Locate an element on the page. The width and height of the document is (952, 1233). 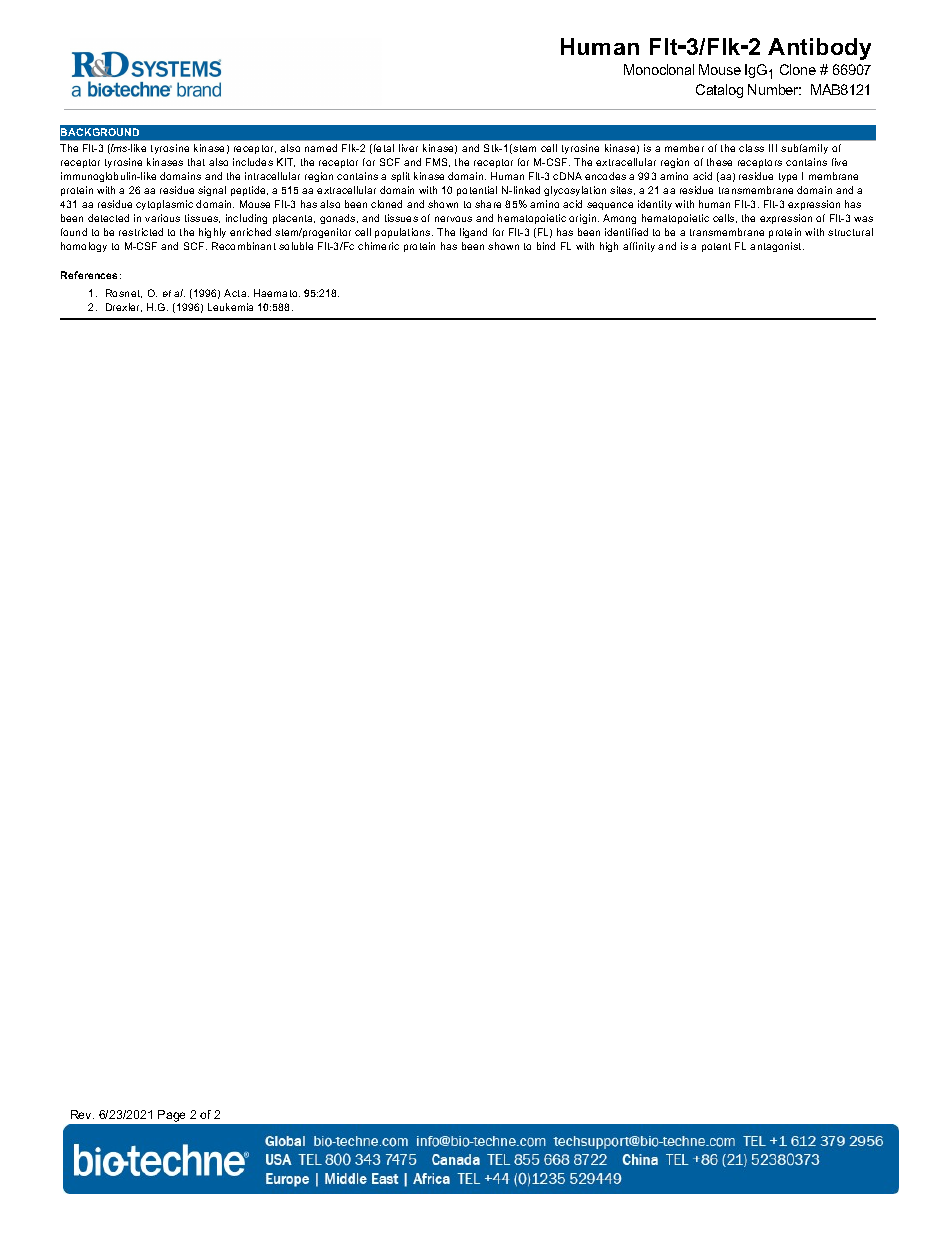
Catalog is located at coordinates (719, 91).
